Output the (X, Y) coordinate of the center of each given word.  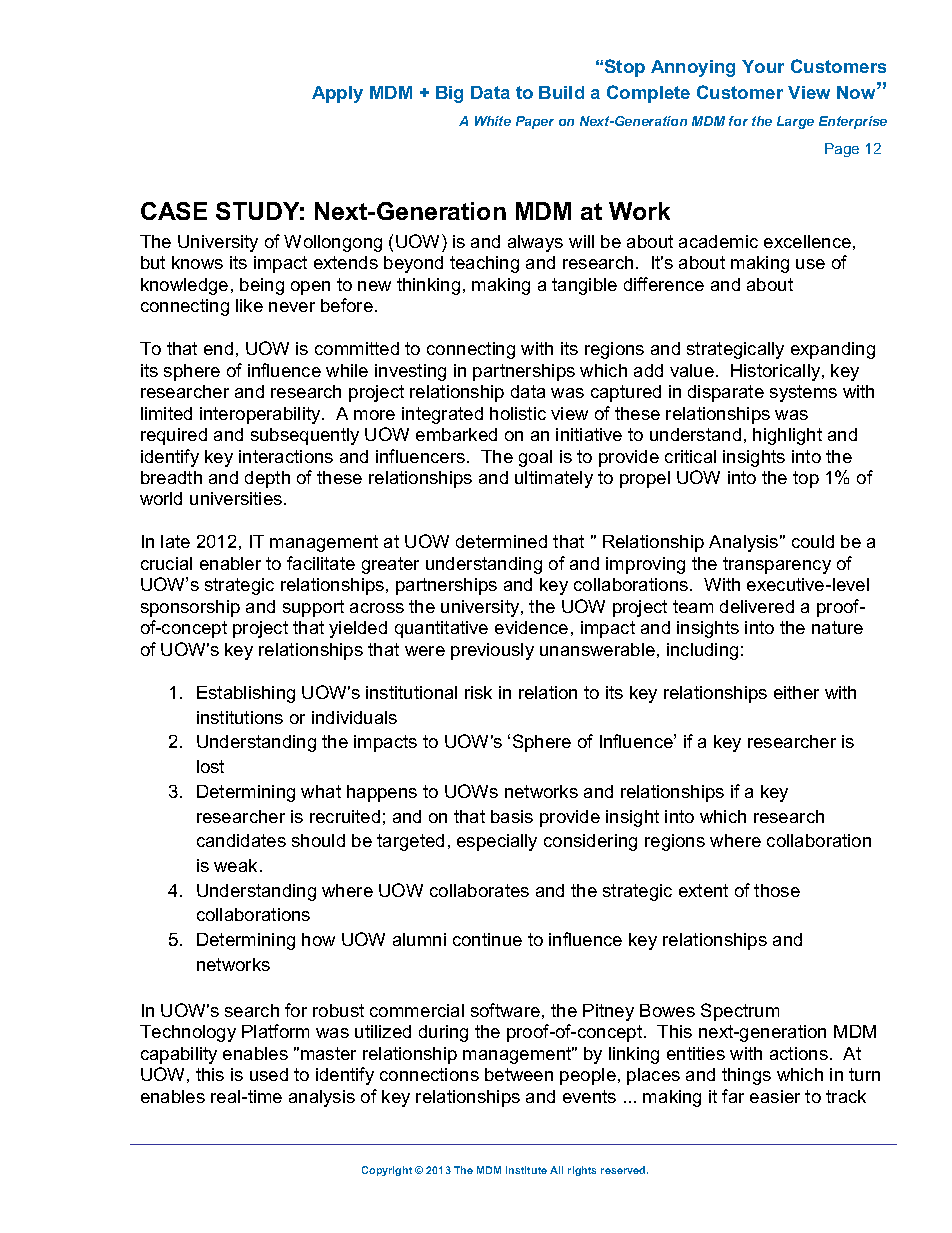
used (269, 1074)
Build (561, 92)
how (318, 939)
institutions (240, 717)
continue (487, 939)
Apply (337, 94)
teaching (484, 264)
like (249, 305)
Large (795, 122)
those (777, 890)
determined (501, 541)
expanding (833, 350)
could (813, 541)
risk (478, 692)
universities (237, 498)
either (796, 692)
